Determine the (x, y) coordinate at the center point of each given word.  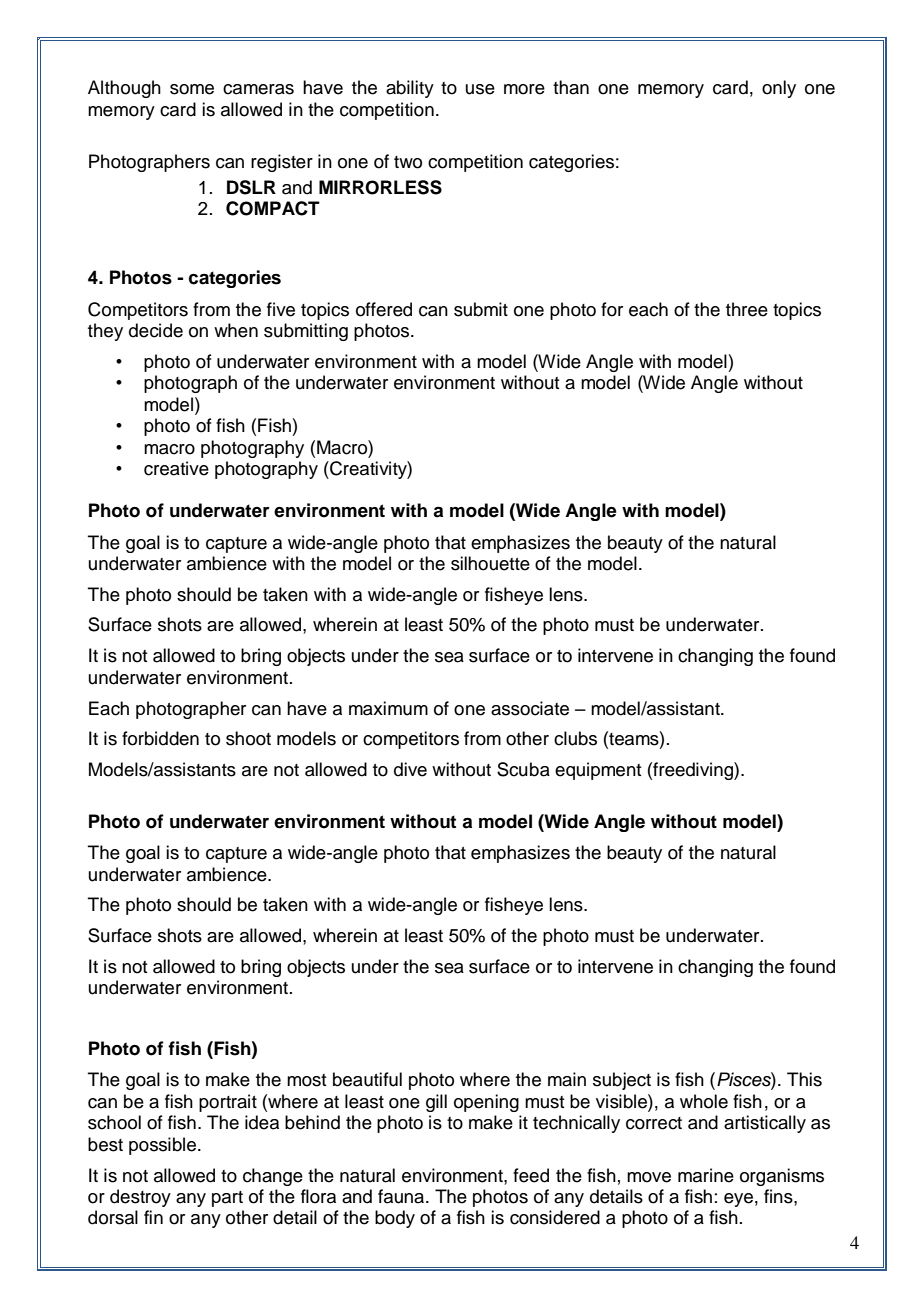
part (227, 1199)
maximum (388, 708)
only (779, 89)
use (480, 89)
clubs (575, 738)
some (192, 89)
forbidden (160, 738)
